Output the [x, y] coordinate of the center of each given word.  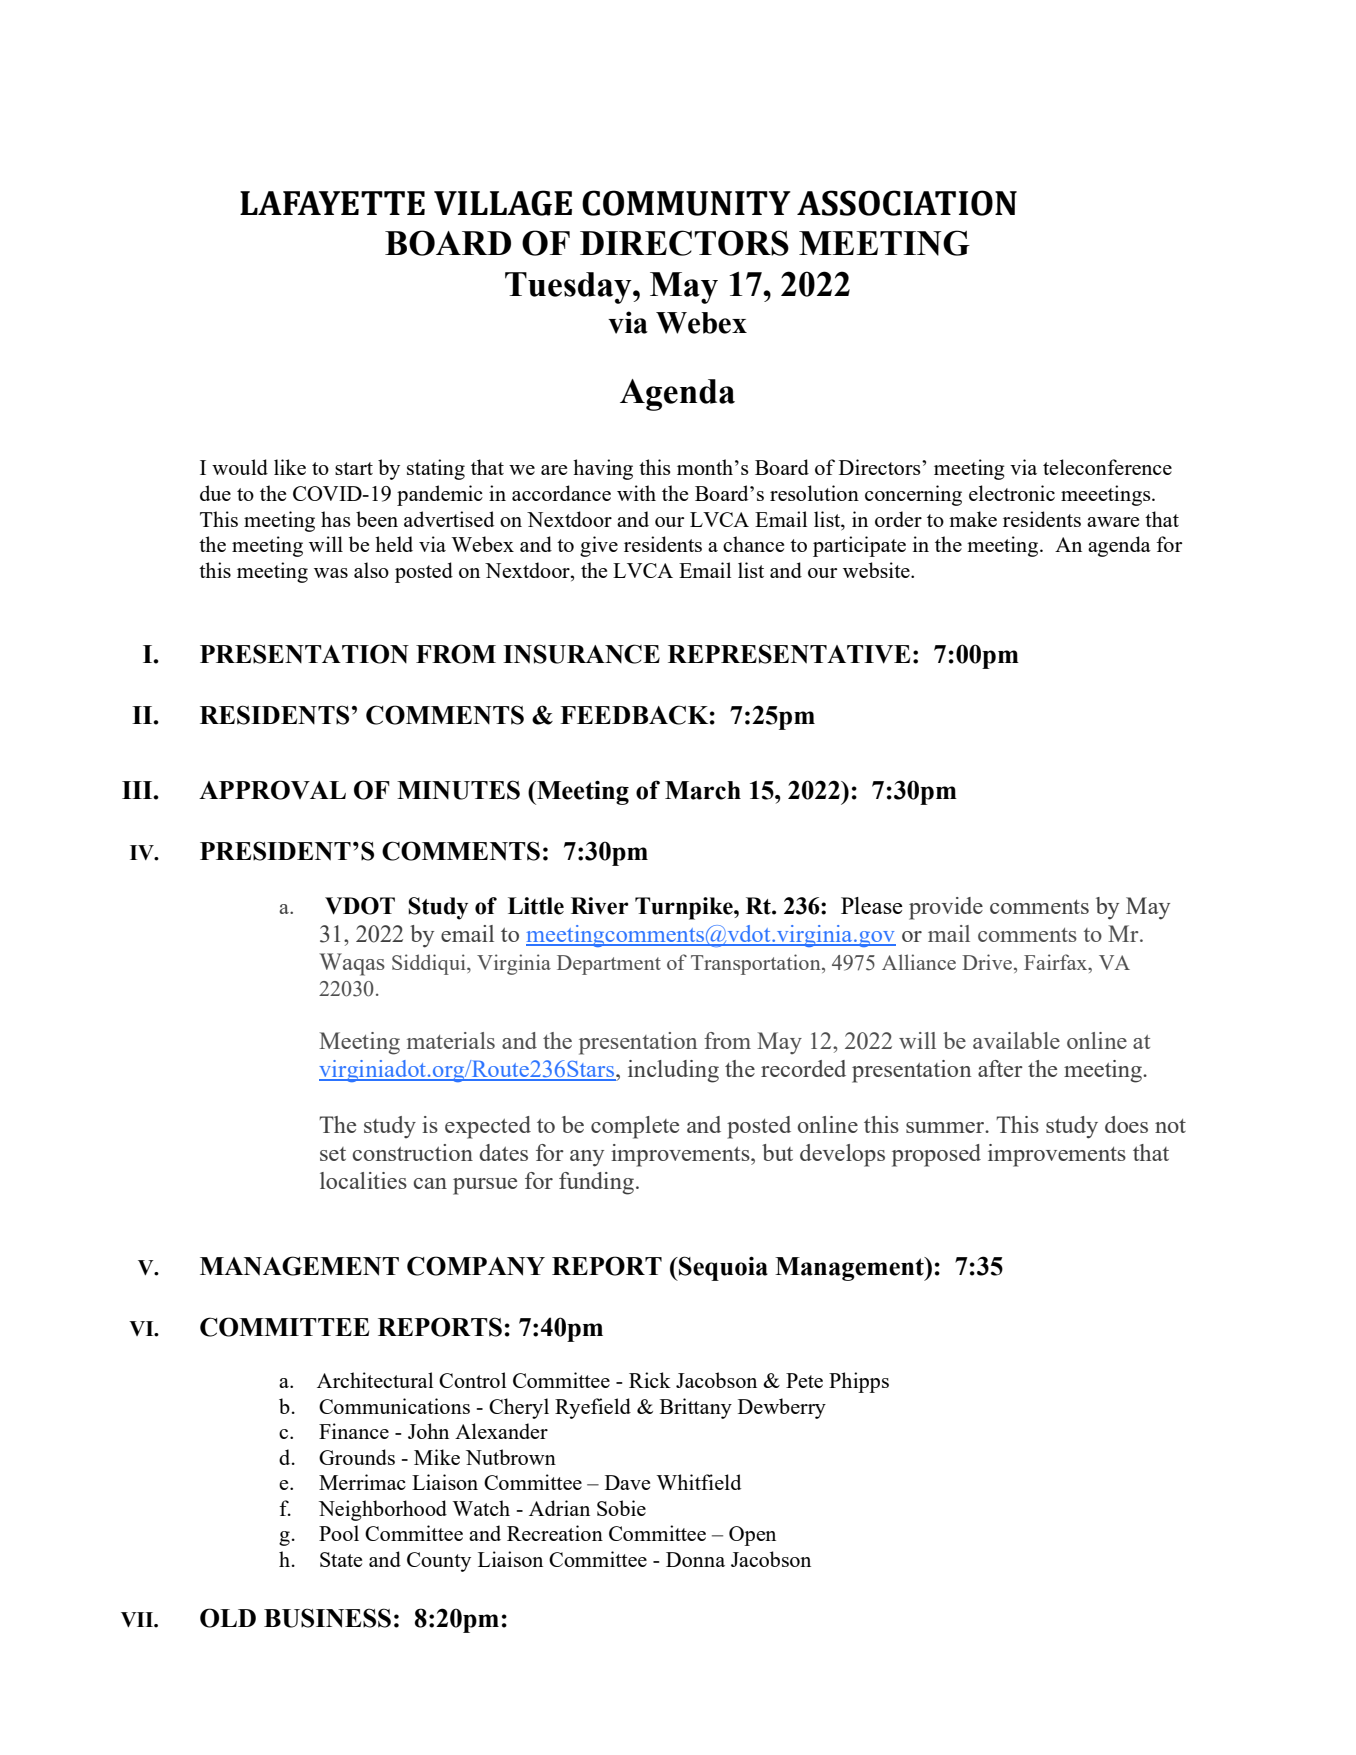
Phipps [859, 1382]
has [336, 519]
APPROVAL [272, 790]
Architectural [375, 1380]
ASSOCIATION [907, 203]
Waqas [352, 964]
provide [946, 908]
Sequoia [722, 1268]
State [341, 1559]
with [636, 493]
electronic [1012, 493]
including [673, 1071]
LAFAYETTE [332, 203]
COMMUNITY [686, 203]
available [1016, 1040]
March [703, 790]
